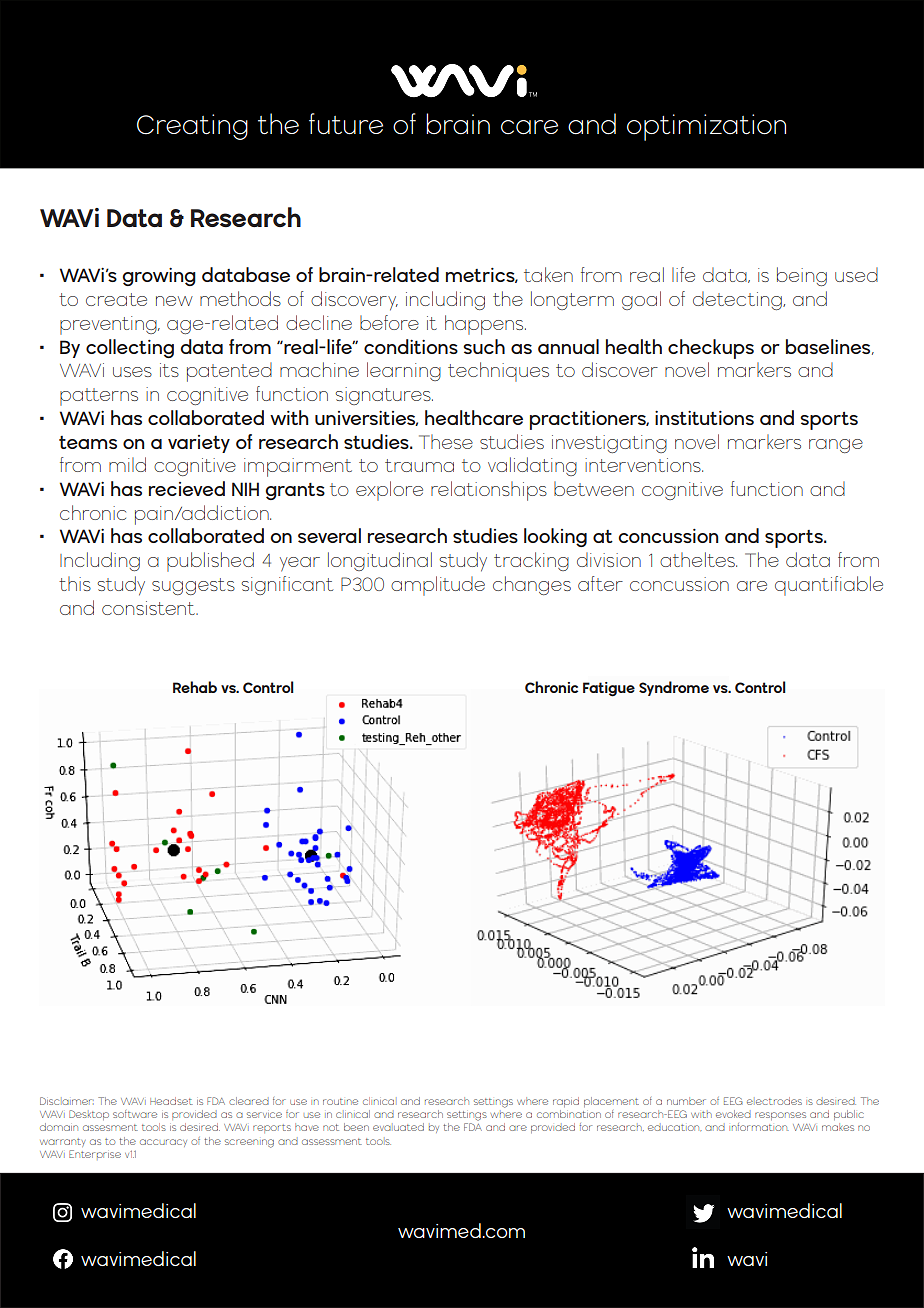 The width and height of the page is (924, 1308). Describe the element at coordinates (195, 687) in the page. I see `Rehab` at that location.
